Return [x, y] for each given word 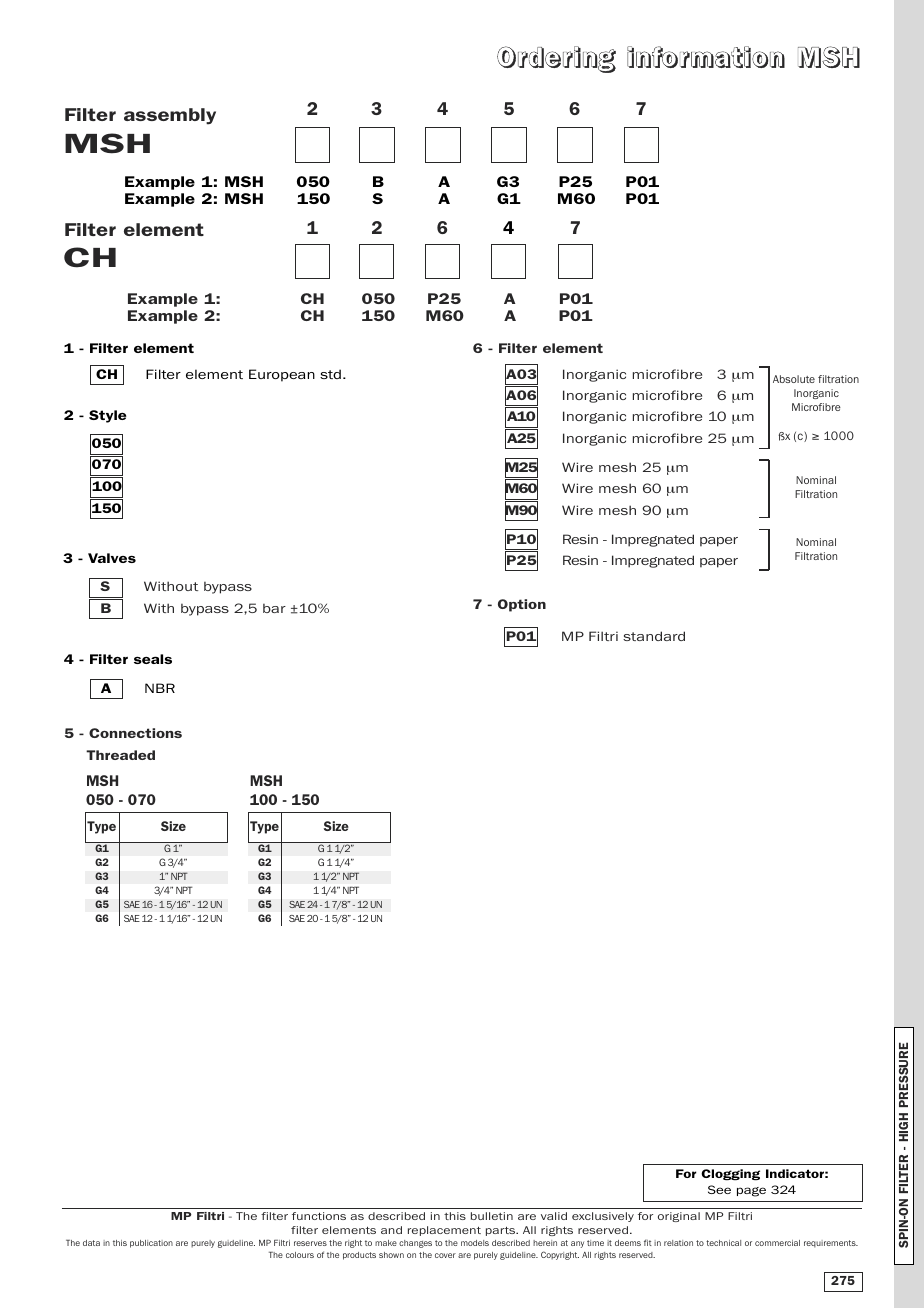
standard [654, 636]
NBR [160, 688]
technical [723, 1243]
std [330, 374]
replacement [444, 1231]
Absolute [794, 379]
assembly [170, 116]
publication [151, 1244]
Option [522, 605]
